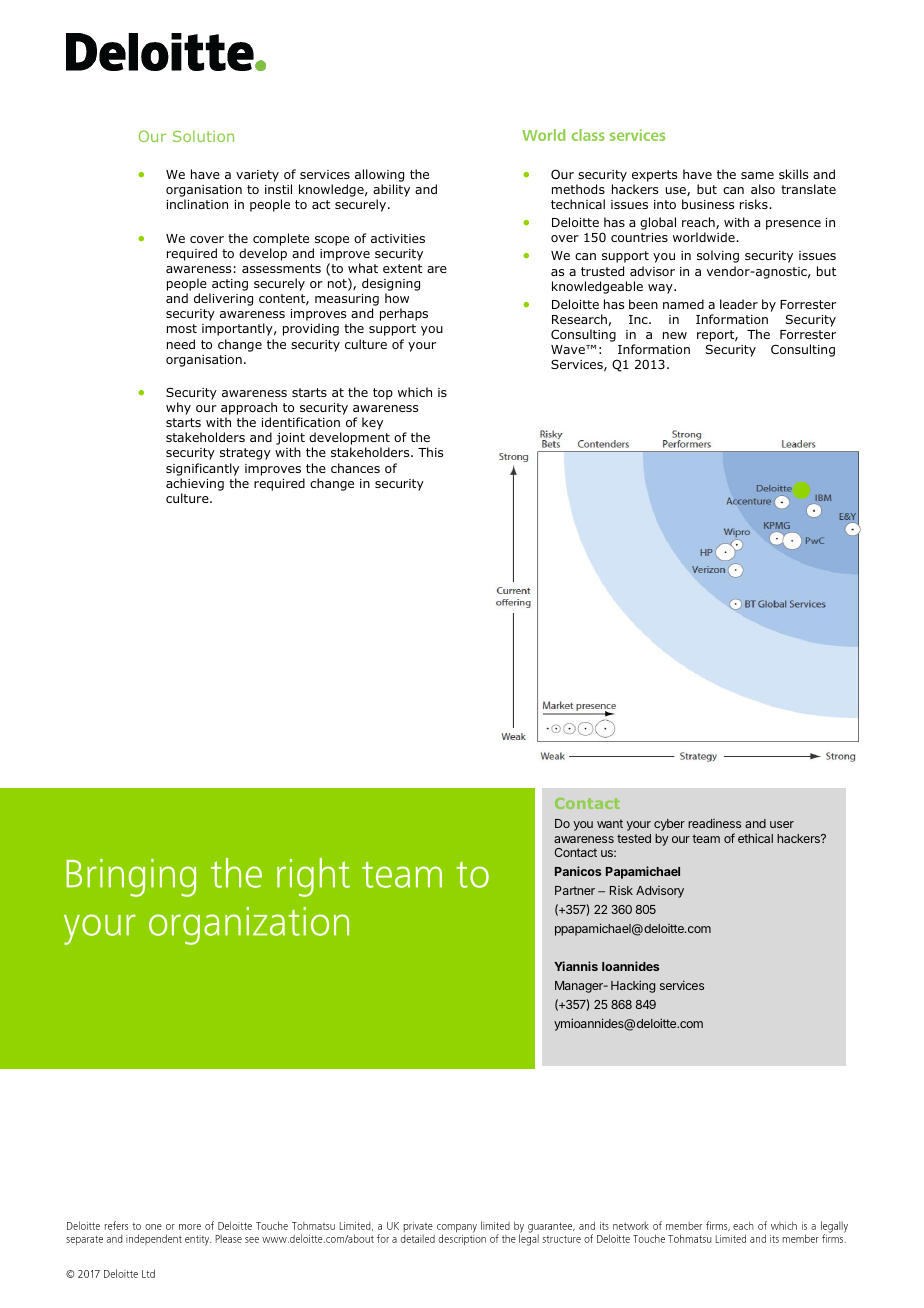  What do you see at coordinates (575, 890) in the page?
I see `Partner` at bounding box center [575, 890].
